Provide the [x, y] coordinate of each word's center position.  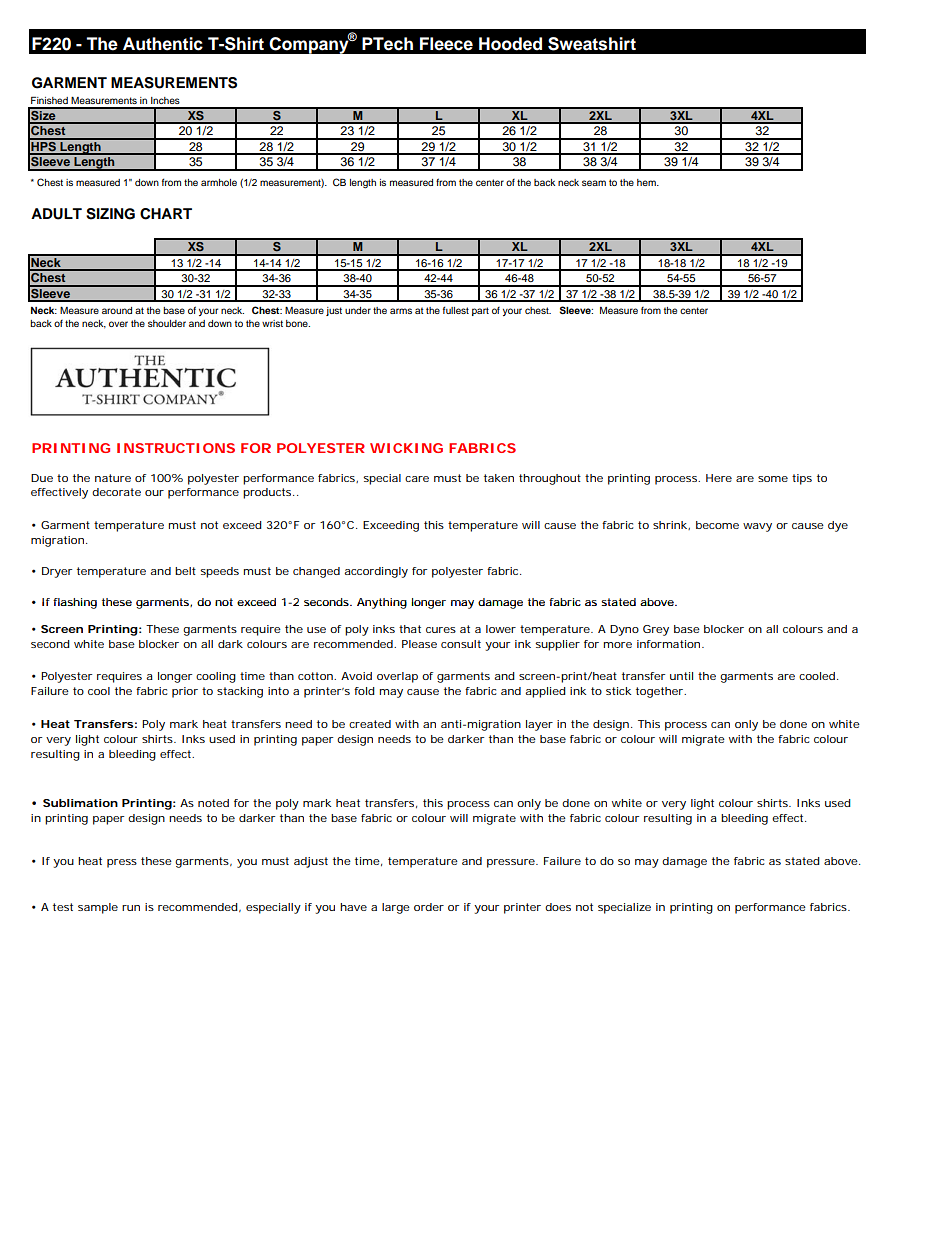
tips [802, 479]
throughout [550, 479]
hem [647, 182]
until [681, 676]
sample [98, 908]
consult [461, 644]
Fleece [446, 44]
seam [594, 183]
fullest [456, 310]
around [117, 310]
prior [185, 692]
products [267, 493]
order [429, 907]
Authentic [163, 44]
